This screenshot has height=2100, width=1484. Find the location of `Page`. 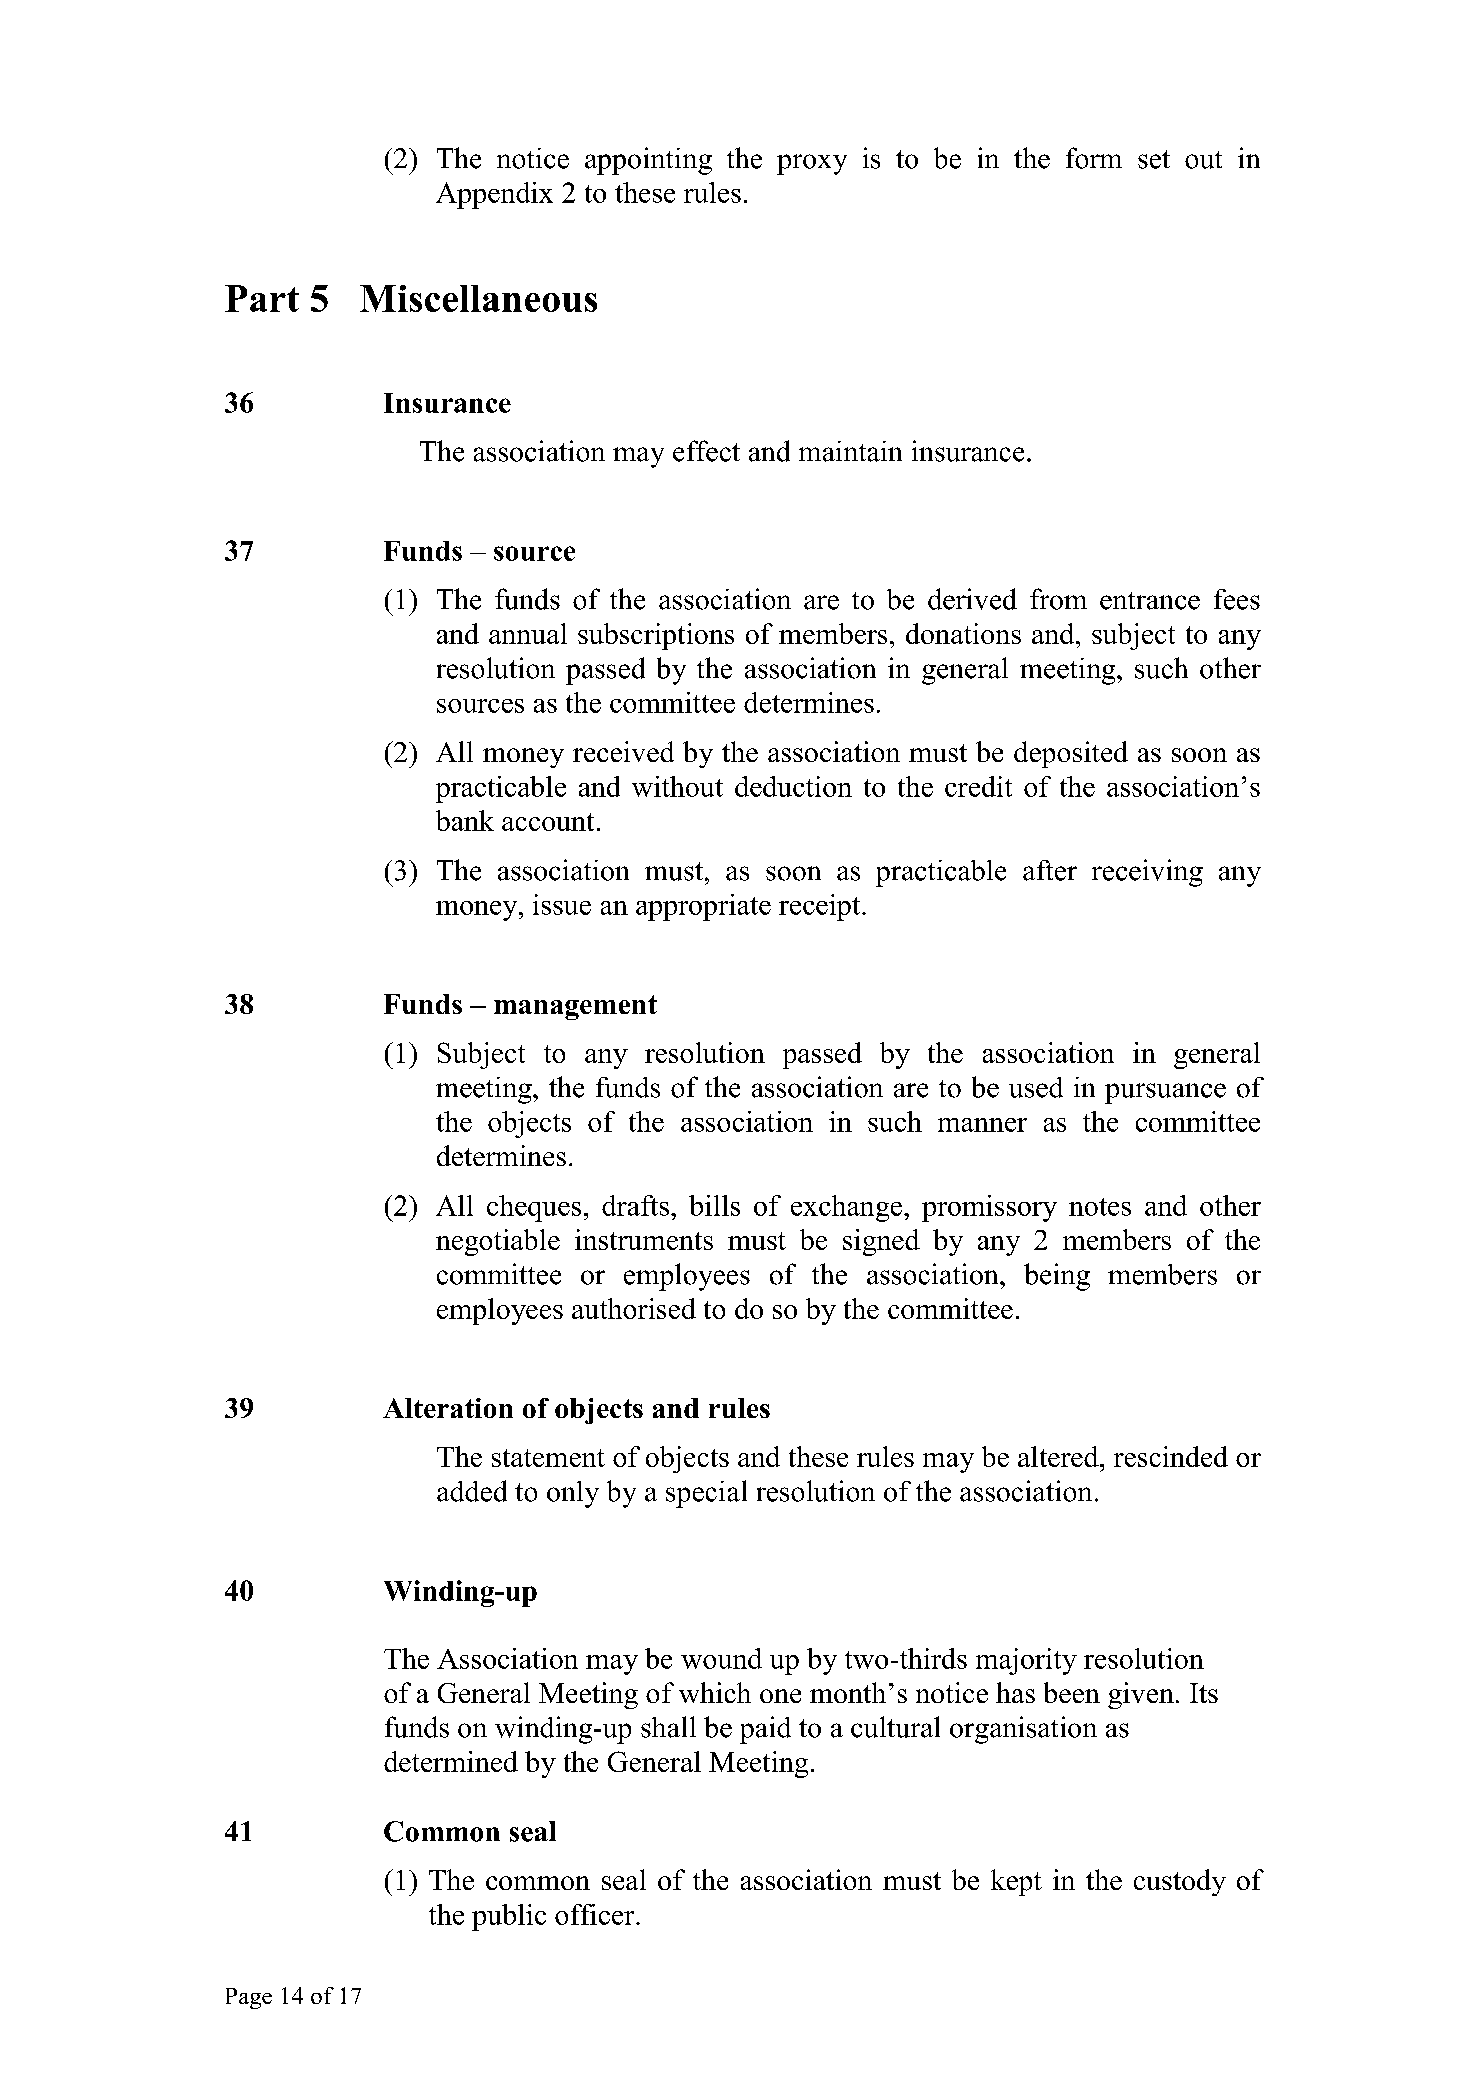

Page is located at coordinates (249, 1998).
